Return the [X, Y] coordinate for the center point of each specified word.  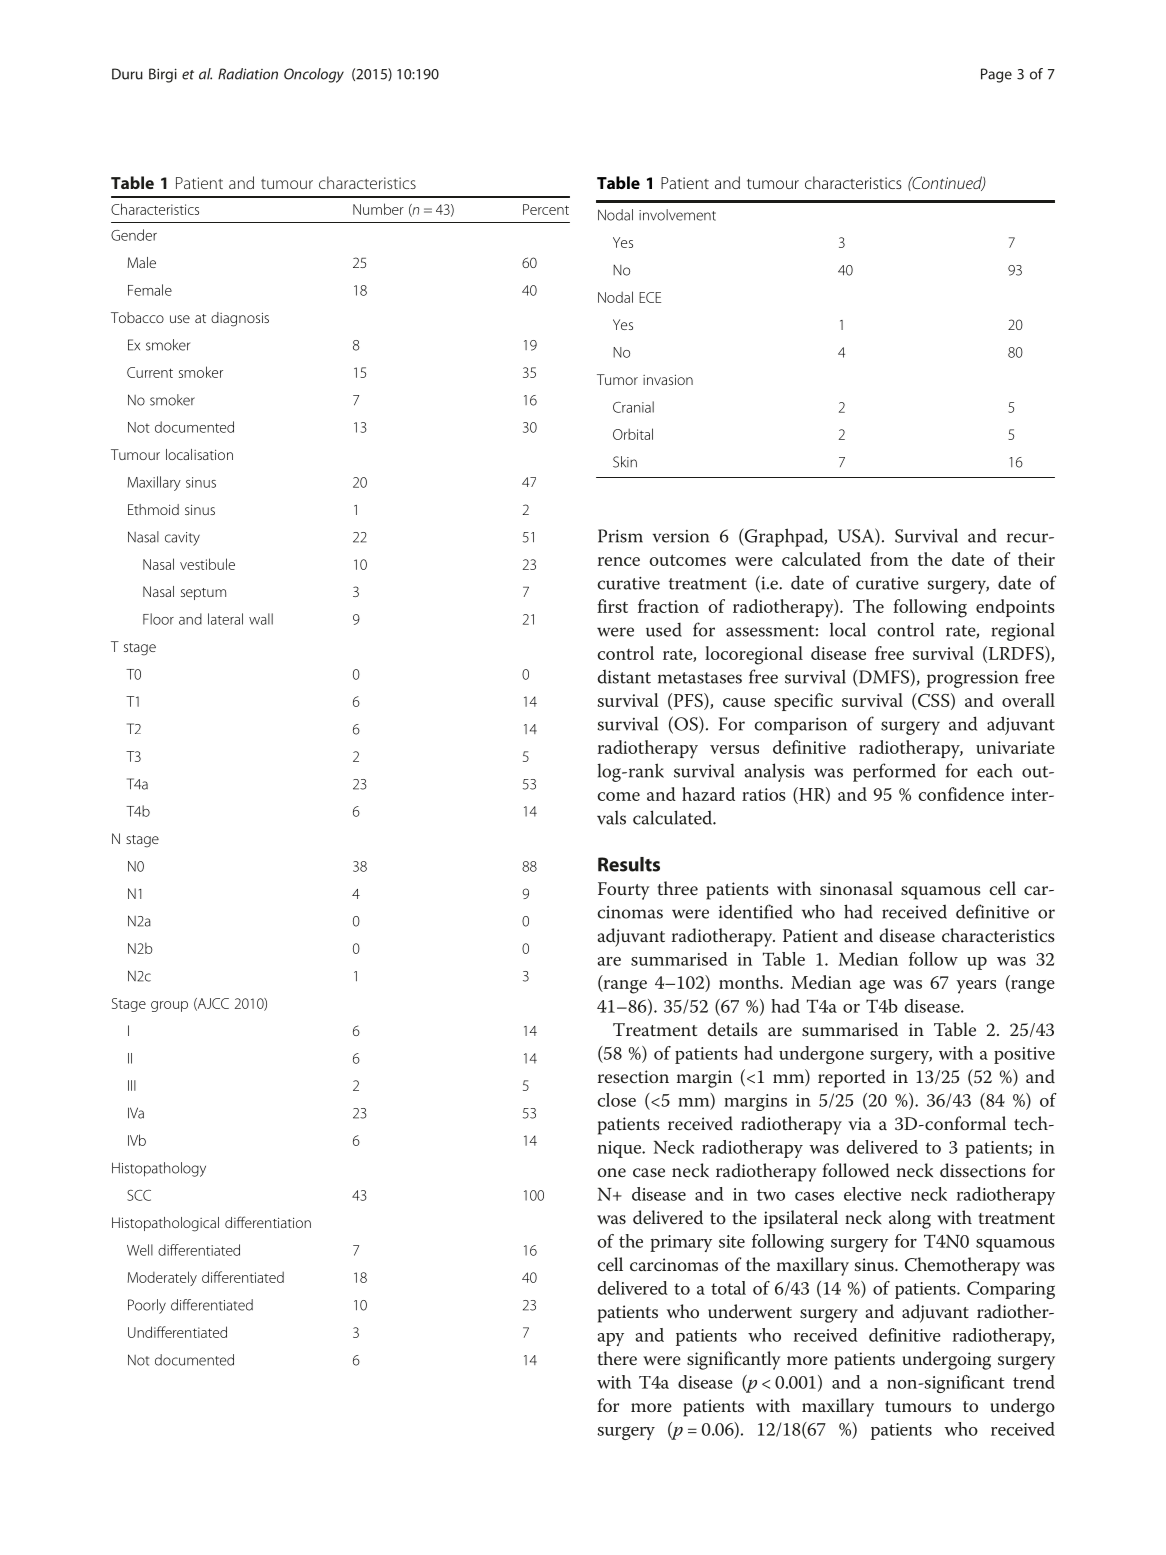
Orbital [633, 434]
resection [633, 1077]
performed [894, 772]
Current [150, 372]
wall [261, 619]
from [889, 559]
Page [996, 75]
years [976, 987]
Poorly [147, 1306]
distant [624, 676]
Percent [546, 209]
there [617, 1358]
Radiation [248, 74]
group [169, 1006]
